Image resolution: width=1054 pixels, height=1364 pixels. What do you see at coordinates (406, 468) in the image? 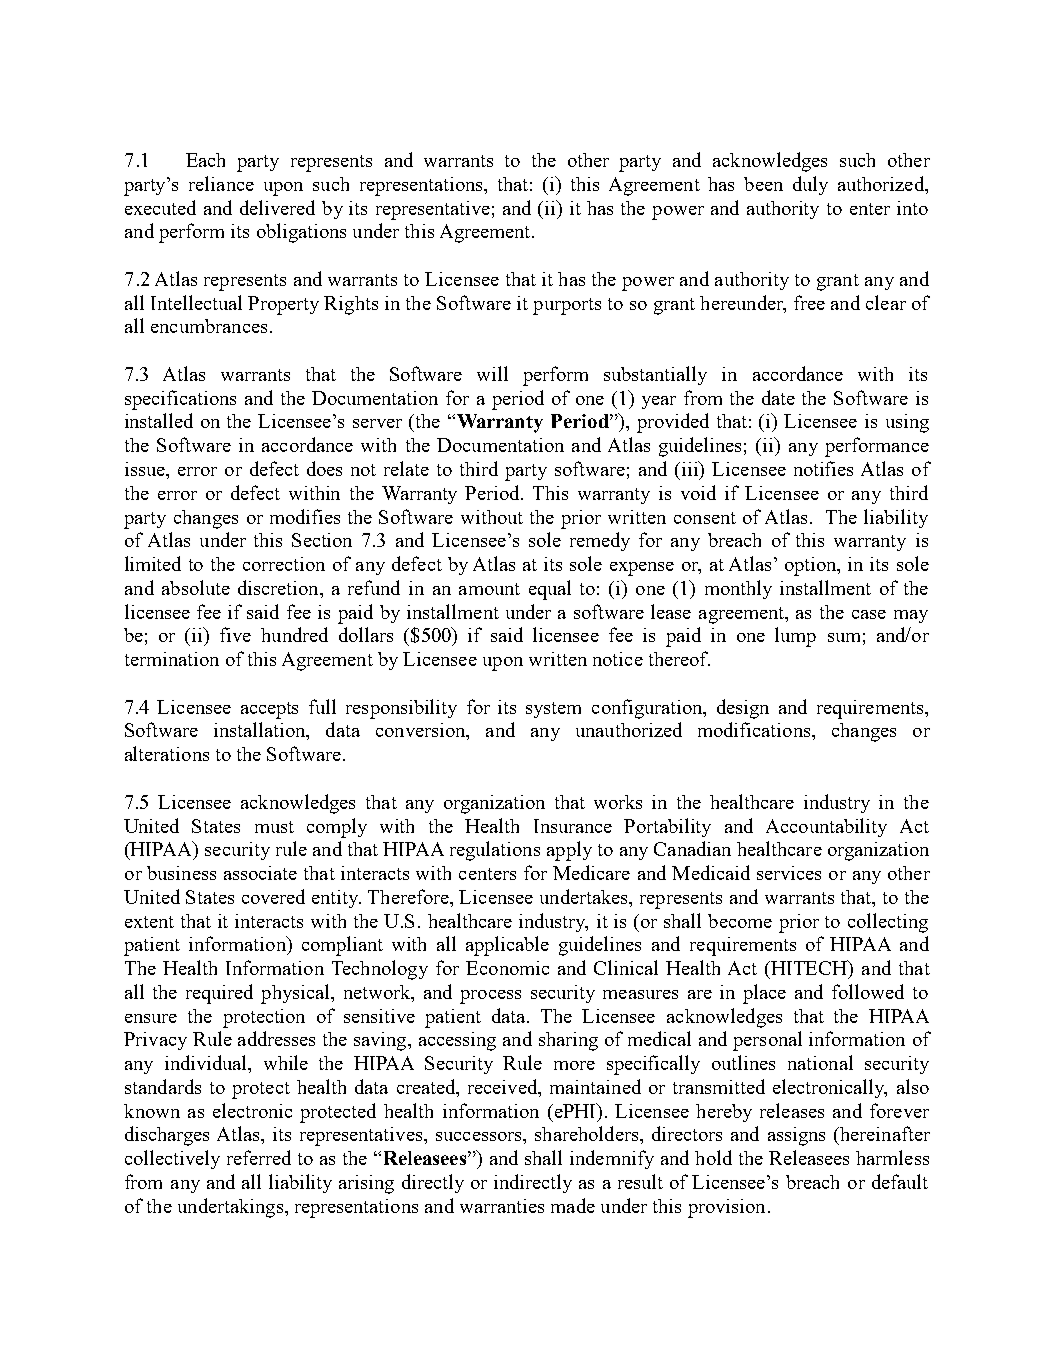
I see `relate` at bounding box center [406, 468].
